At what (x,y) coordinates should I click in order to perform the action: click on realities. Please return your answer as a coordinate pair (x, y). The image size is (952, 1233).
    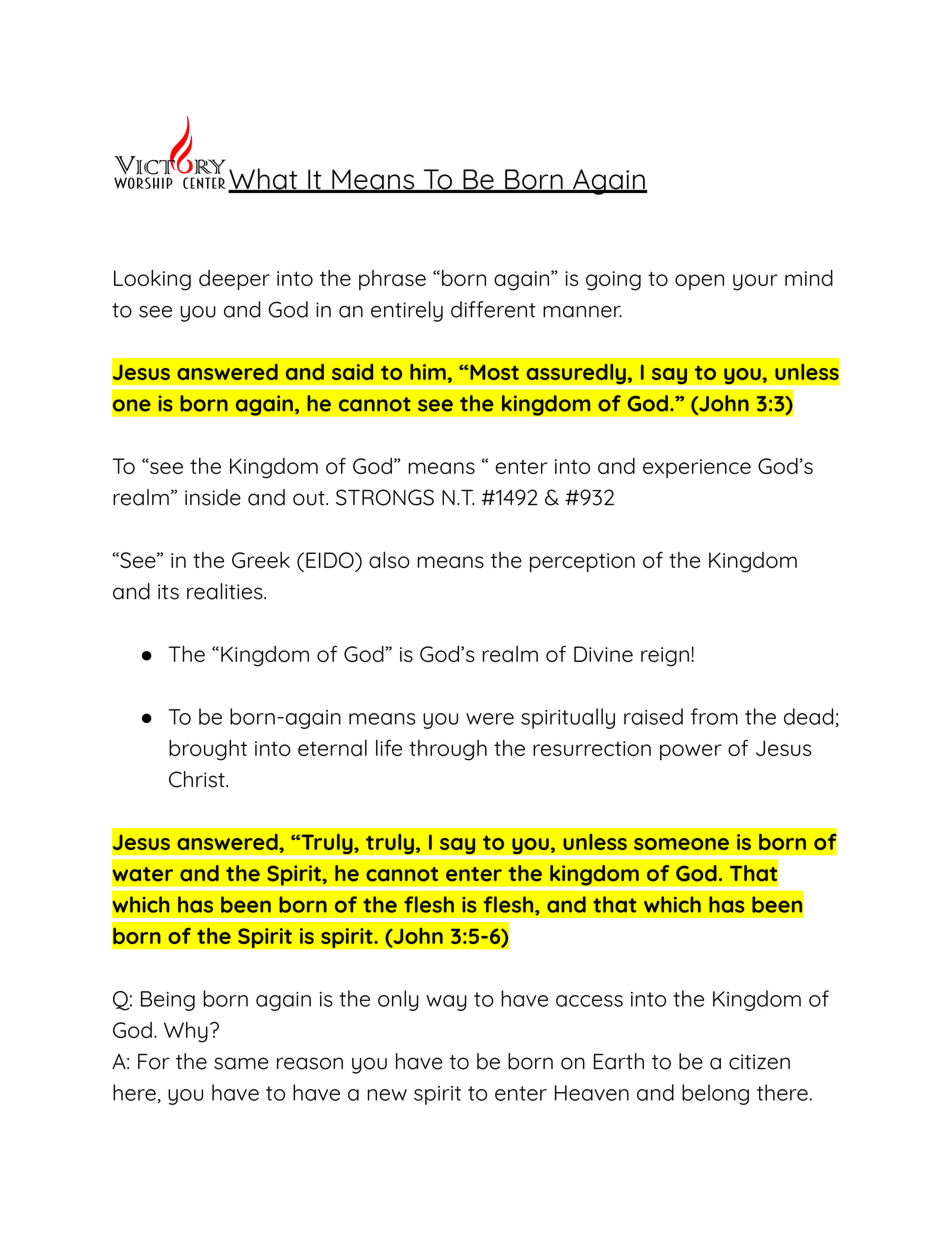
    Looking at the image, I should click on (226, 591).
